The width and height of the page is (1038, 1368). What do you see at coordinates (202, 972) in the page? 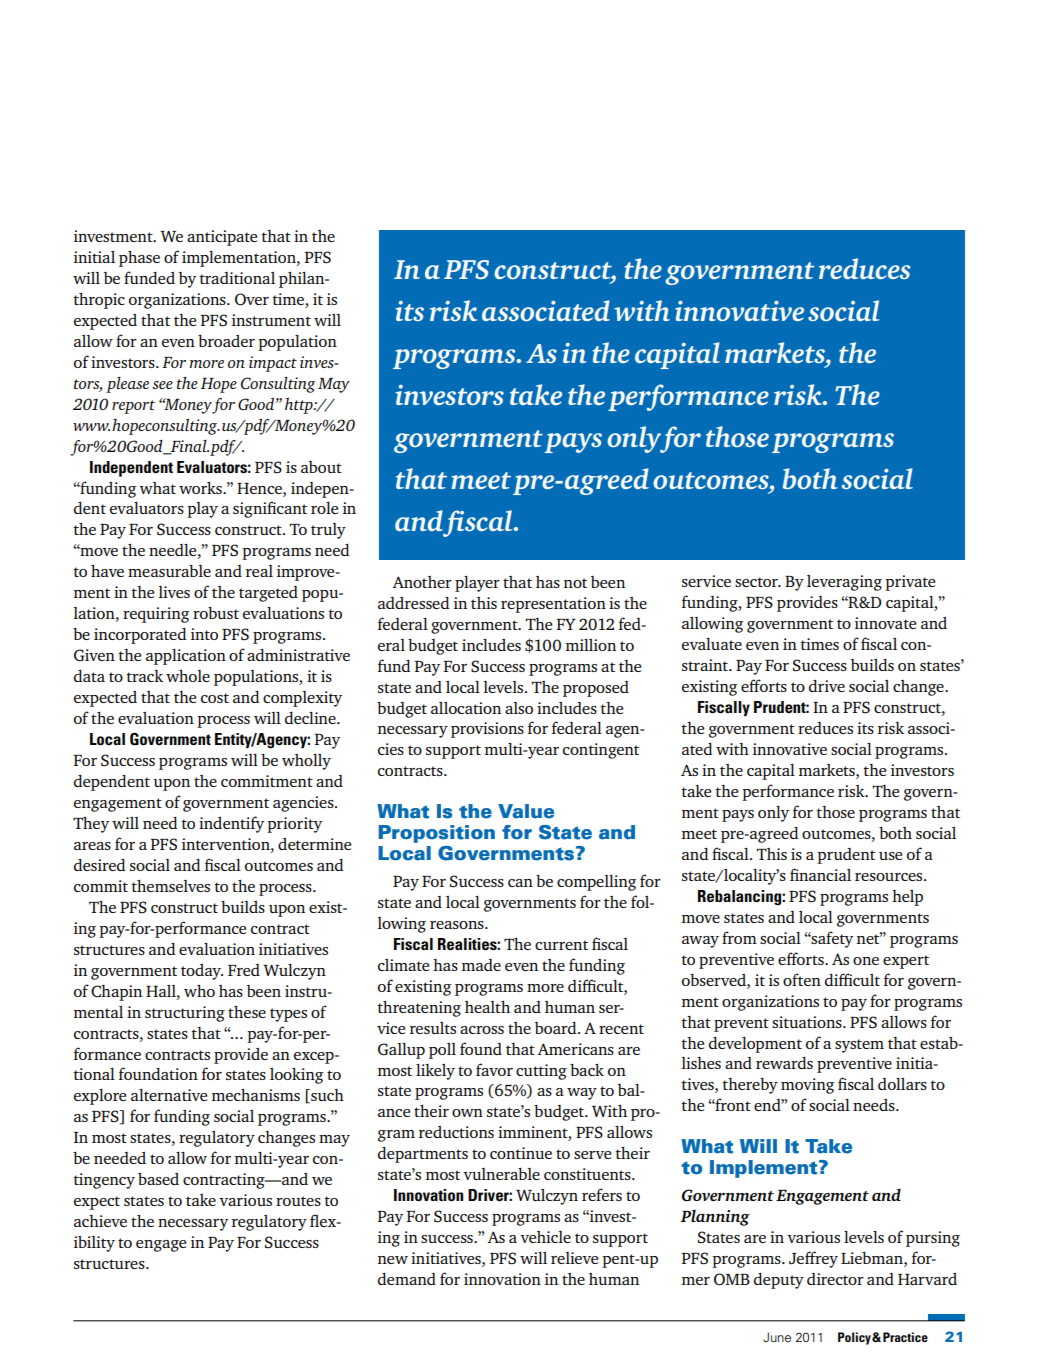
I see `today` at bounding box center [202, 972].
